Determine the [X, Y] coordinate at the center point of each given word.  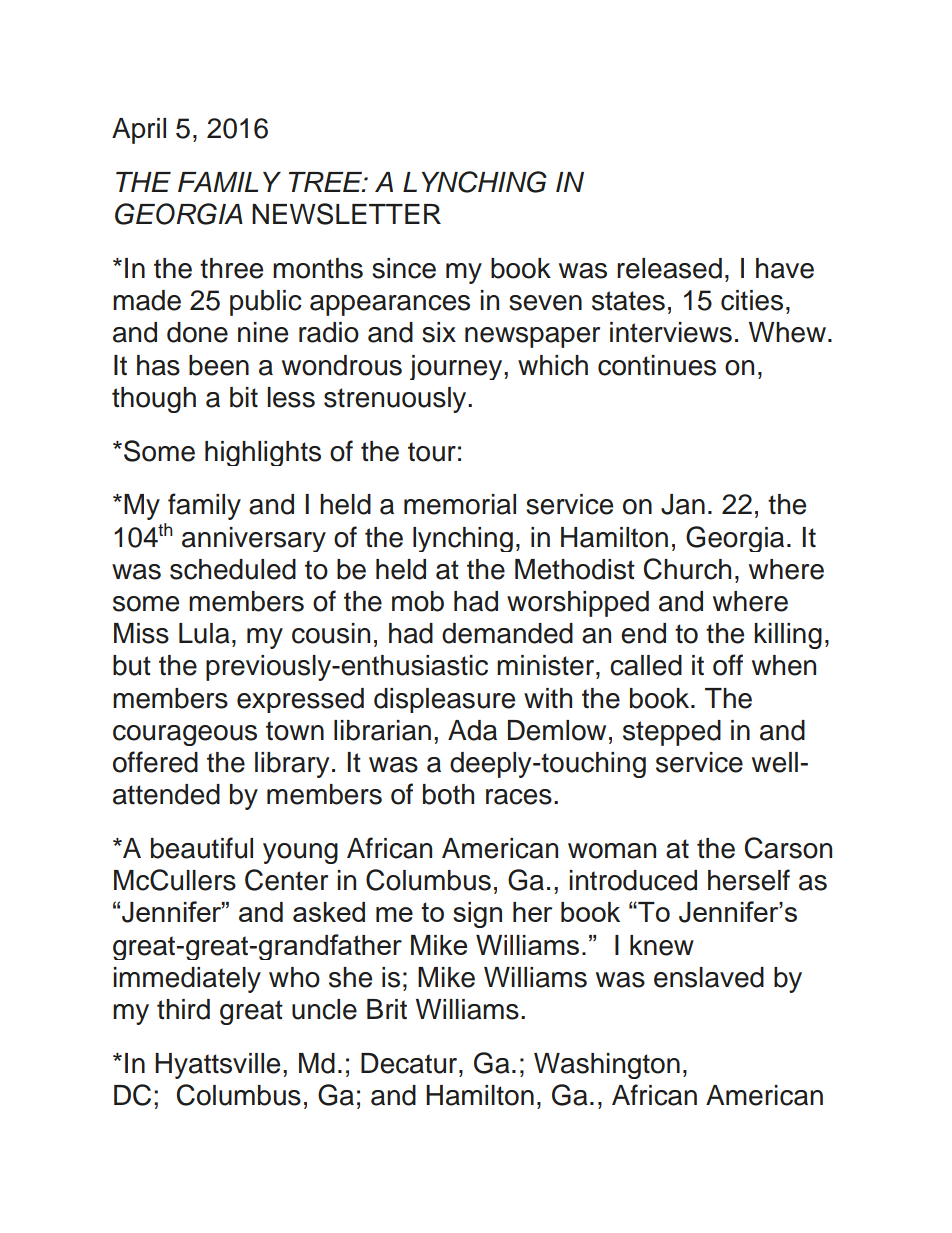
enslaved [709, 977]
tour [432, 452]
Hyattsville [217, 1066]
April [139, 131]
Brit [387, 1009]
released [669, 268]
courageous [185, 735]
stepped [672, 733]
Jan [683, 504]
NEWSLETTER [346, 214]
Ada [472, 730]
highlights [263, 453]
